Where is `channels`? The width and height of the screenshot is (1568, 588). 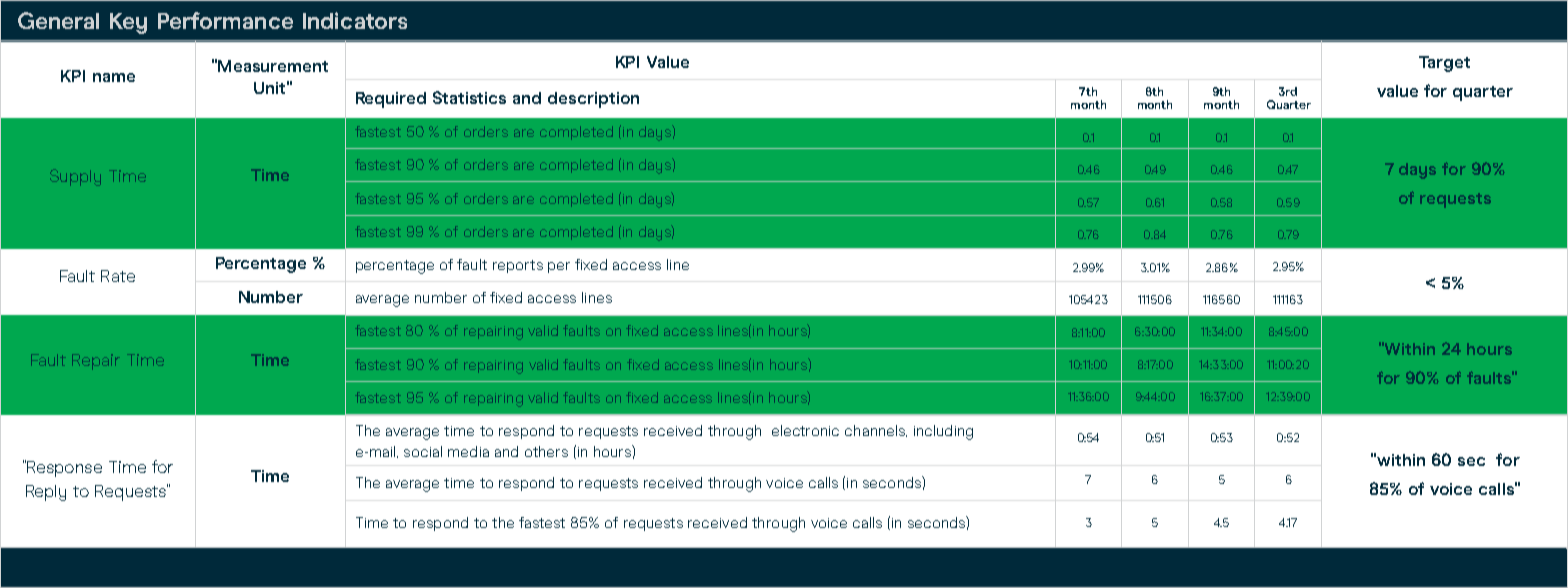 channels is located at coordinates (876, 431).
